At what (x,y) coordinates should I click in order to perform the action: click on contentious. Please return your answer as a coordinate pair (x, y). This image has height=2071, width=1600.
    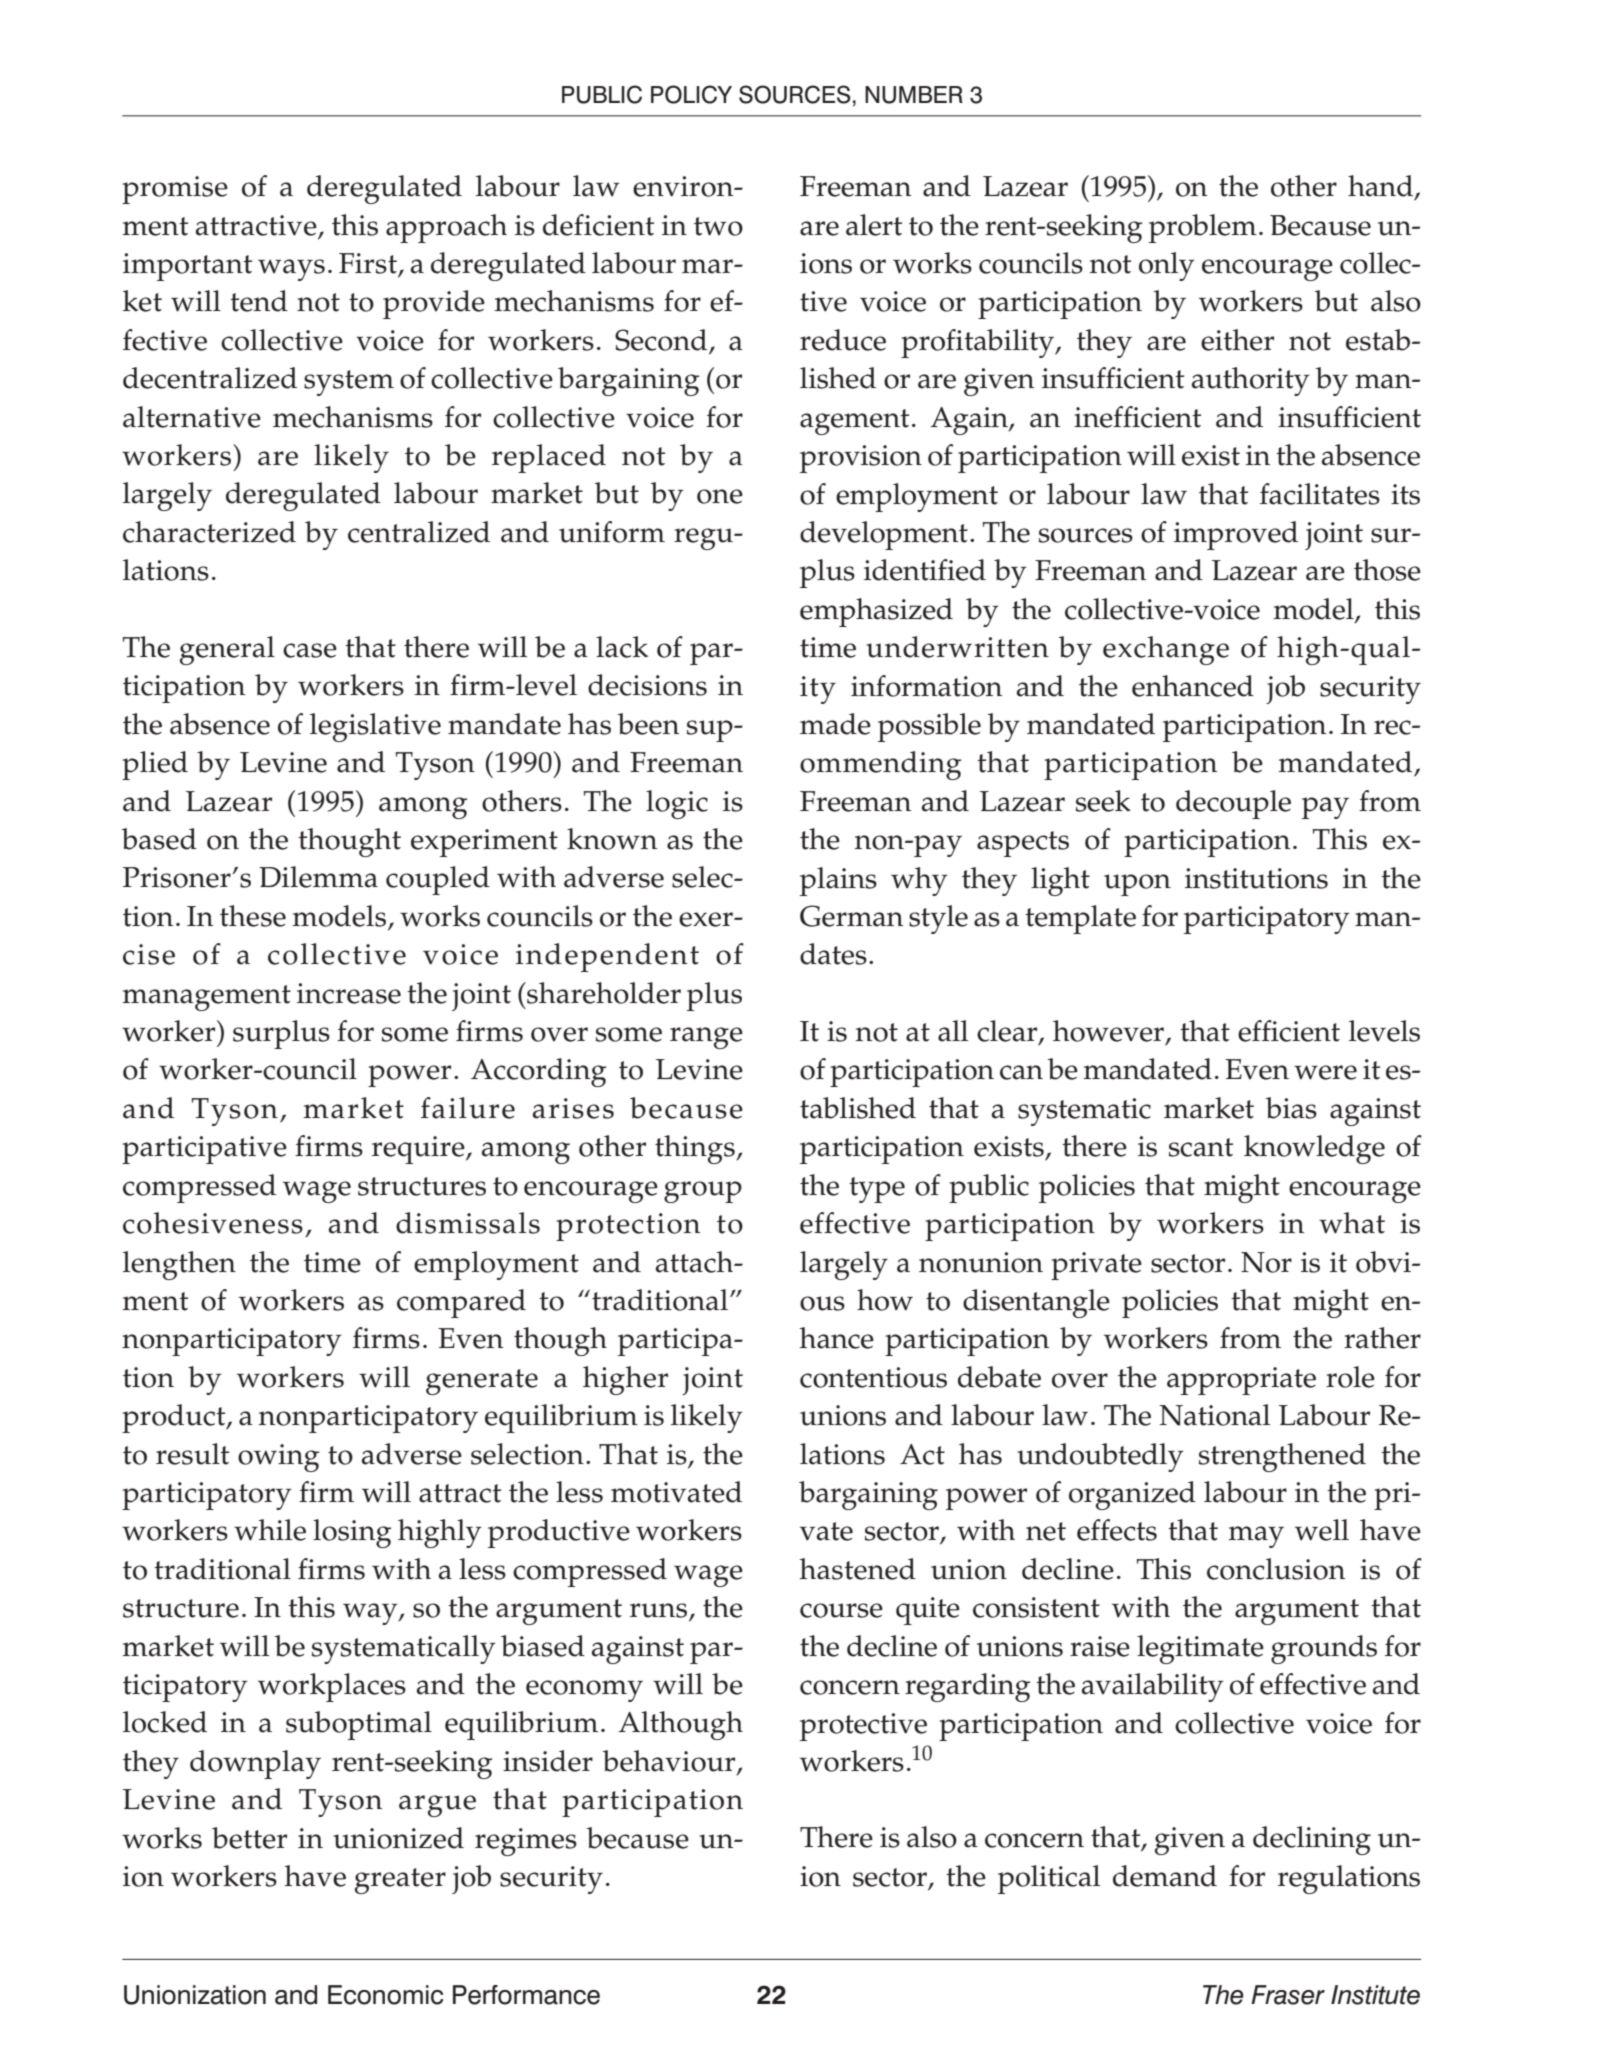
    Looking at the image, I should click on (873, 1377).
